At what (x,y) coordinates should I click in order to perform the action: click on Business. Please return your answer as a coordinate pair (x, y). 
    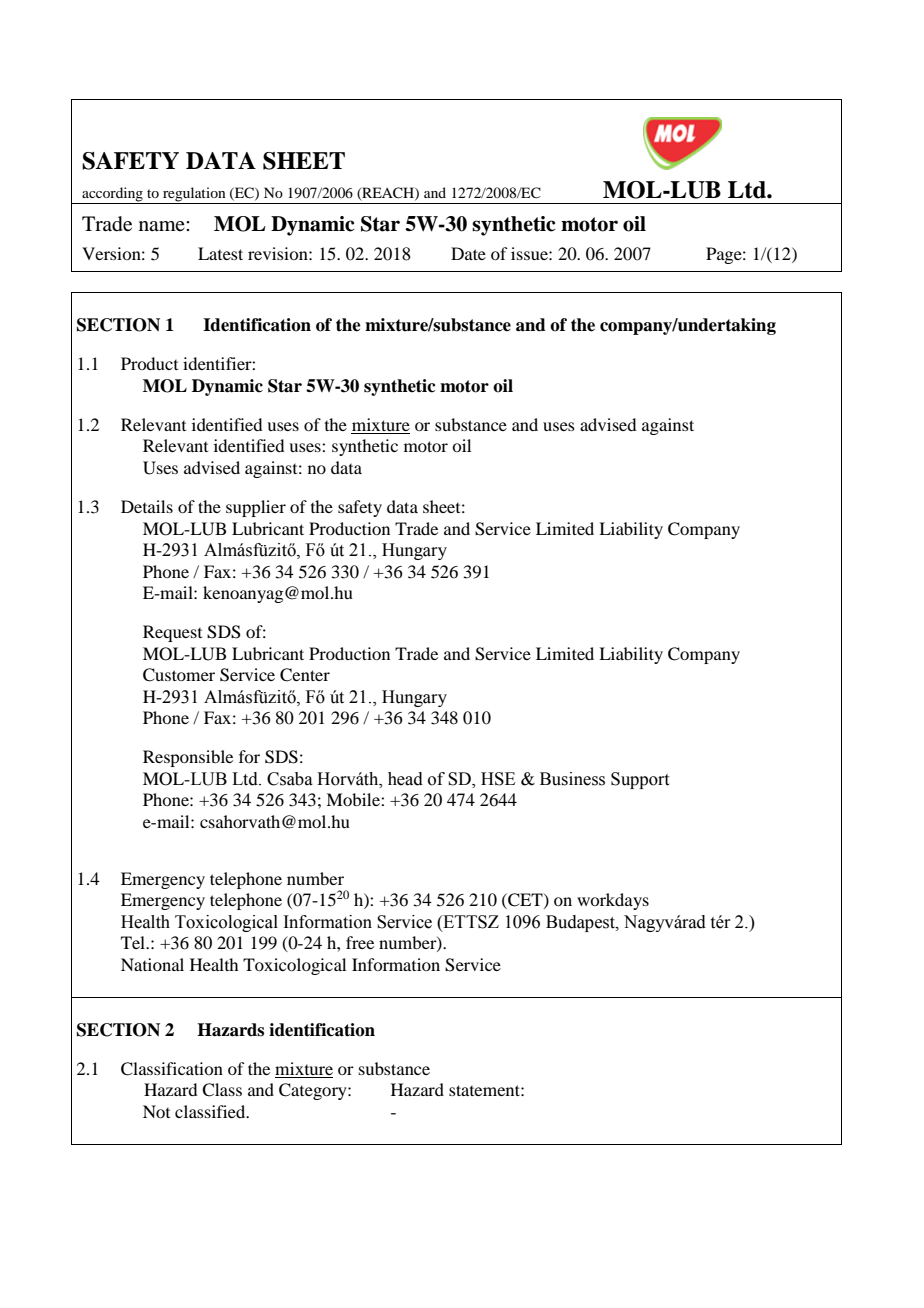
    Looking at the image, I should click on (572, 779).
